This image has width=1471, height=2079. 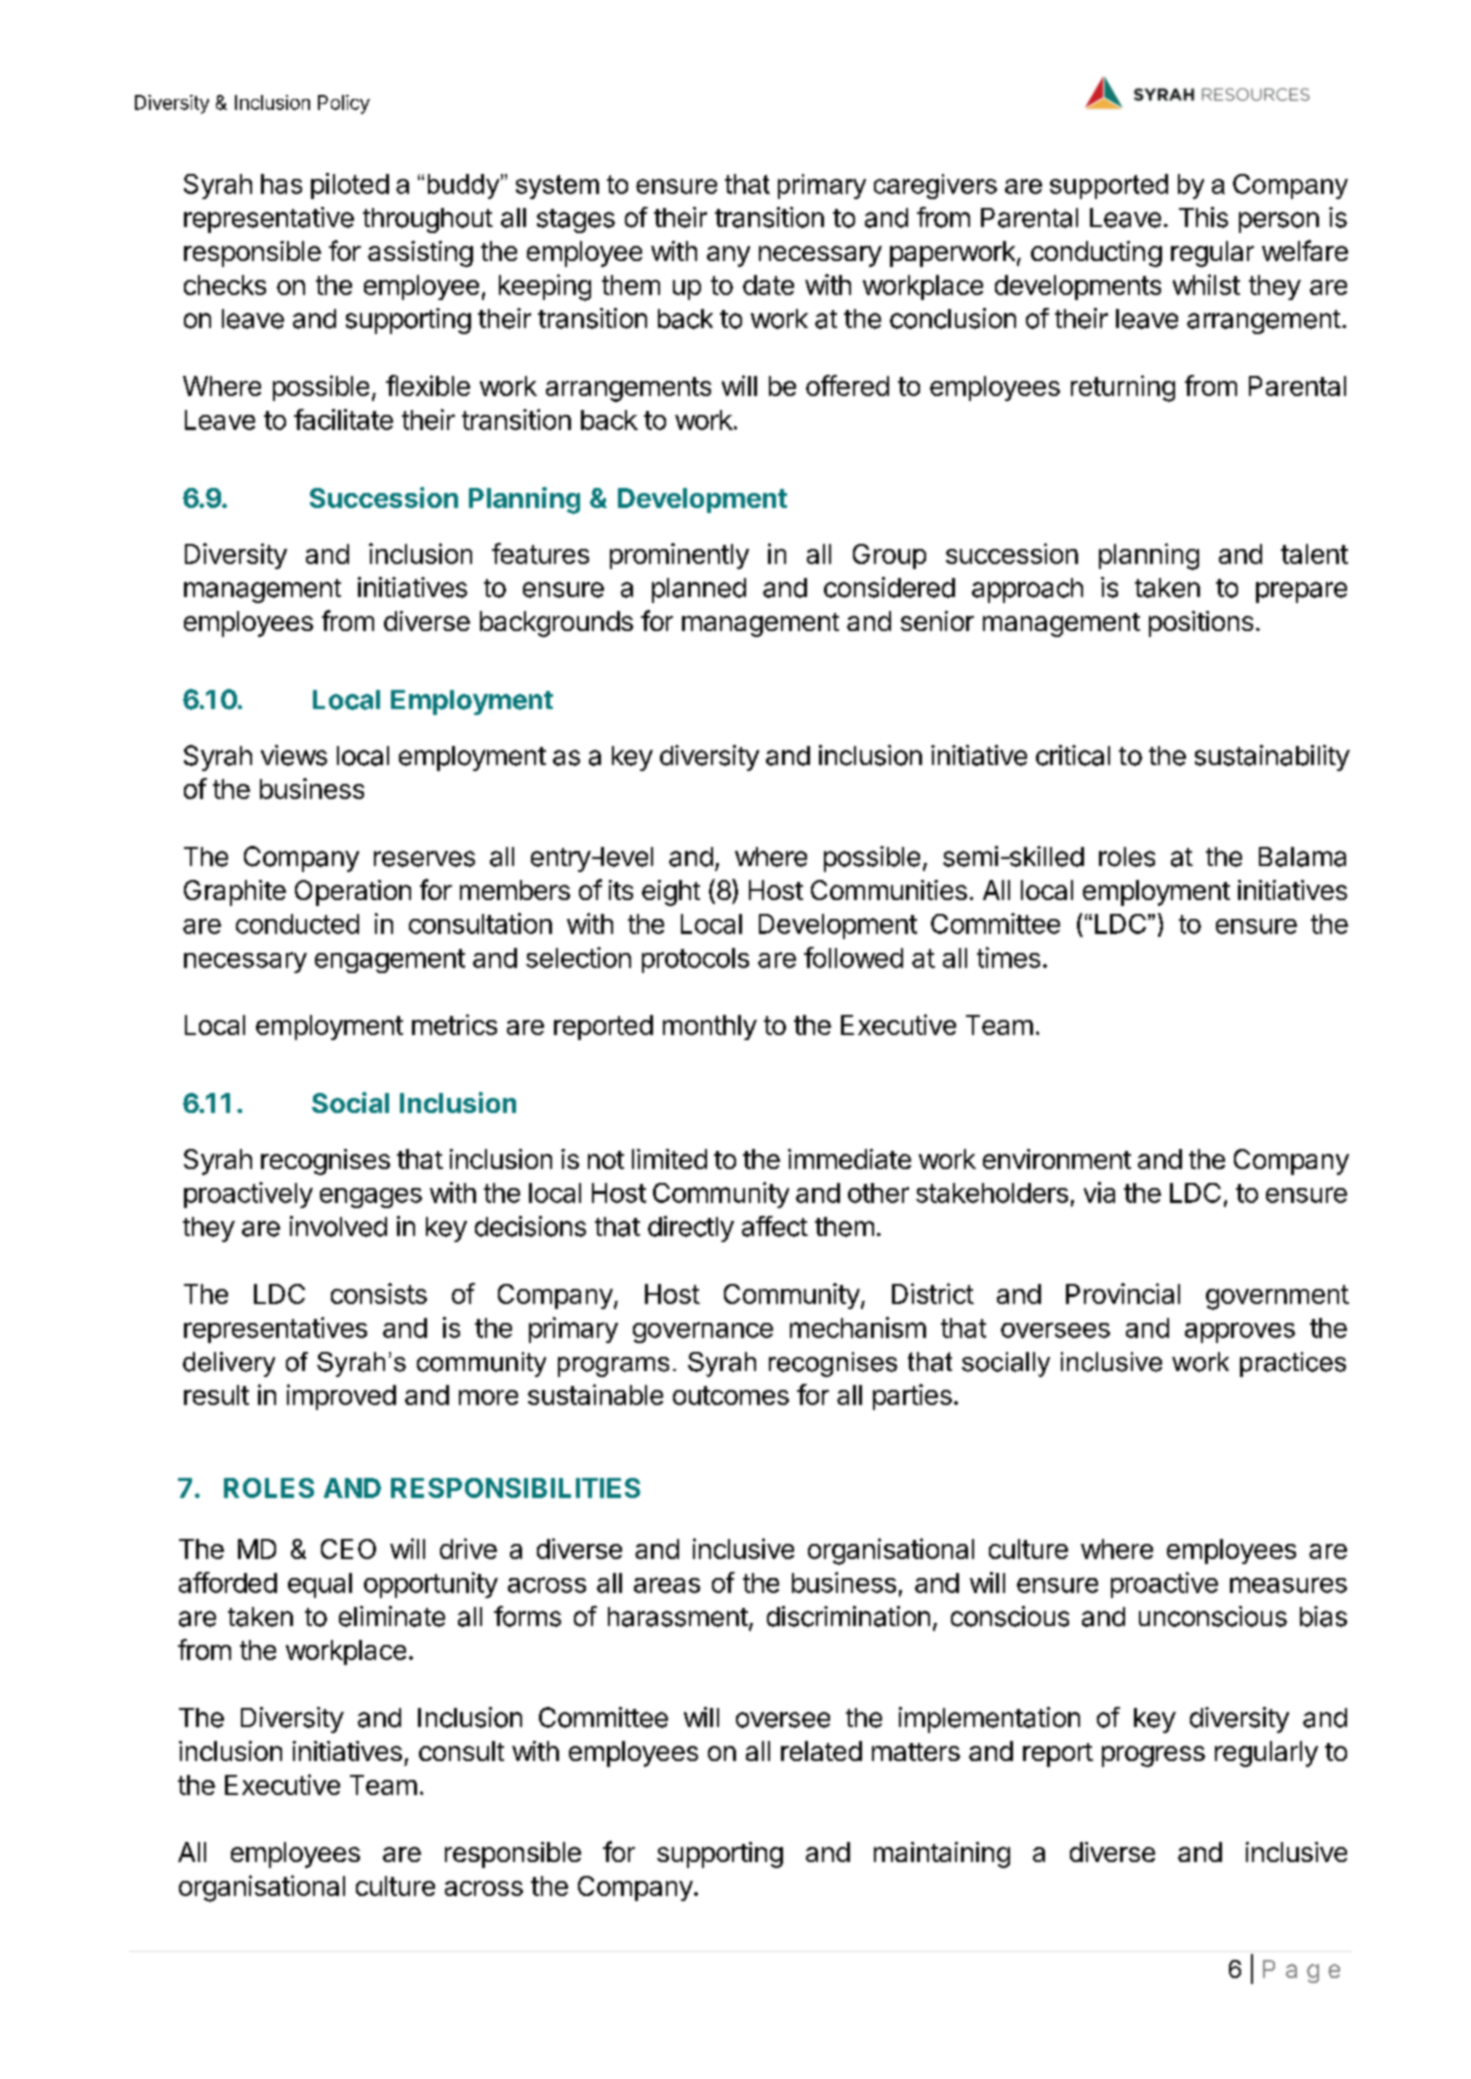 What do you see at coordinates (671, 893) in the image?
I see `eight` at bounding box center [671, 893].
